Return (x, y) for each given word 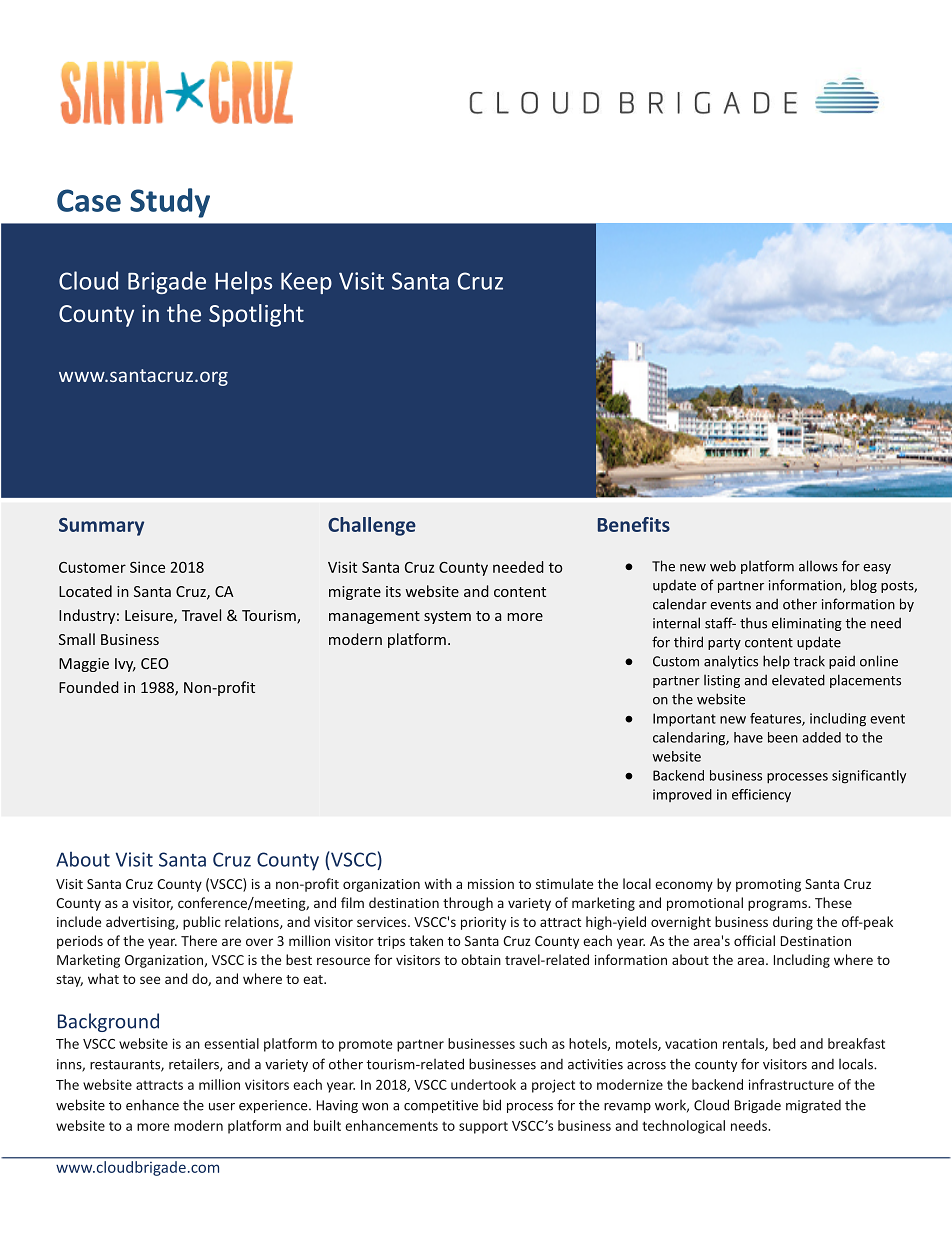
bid (492, 1105)
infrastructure (791, 1084)
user (222, 1107)
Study (170, 203)
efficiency (761, 795)
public (202, 923)
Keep (306, 283)
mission (491, 884)
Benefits (634, 524)
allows (818, 566)
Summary (101, 527)
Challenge (372, 526)
